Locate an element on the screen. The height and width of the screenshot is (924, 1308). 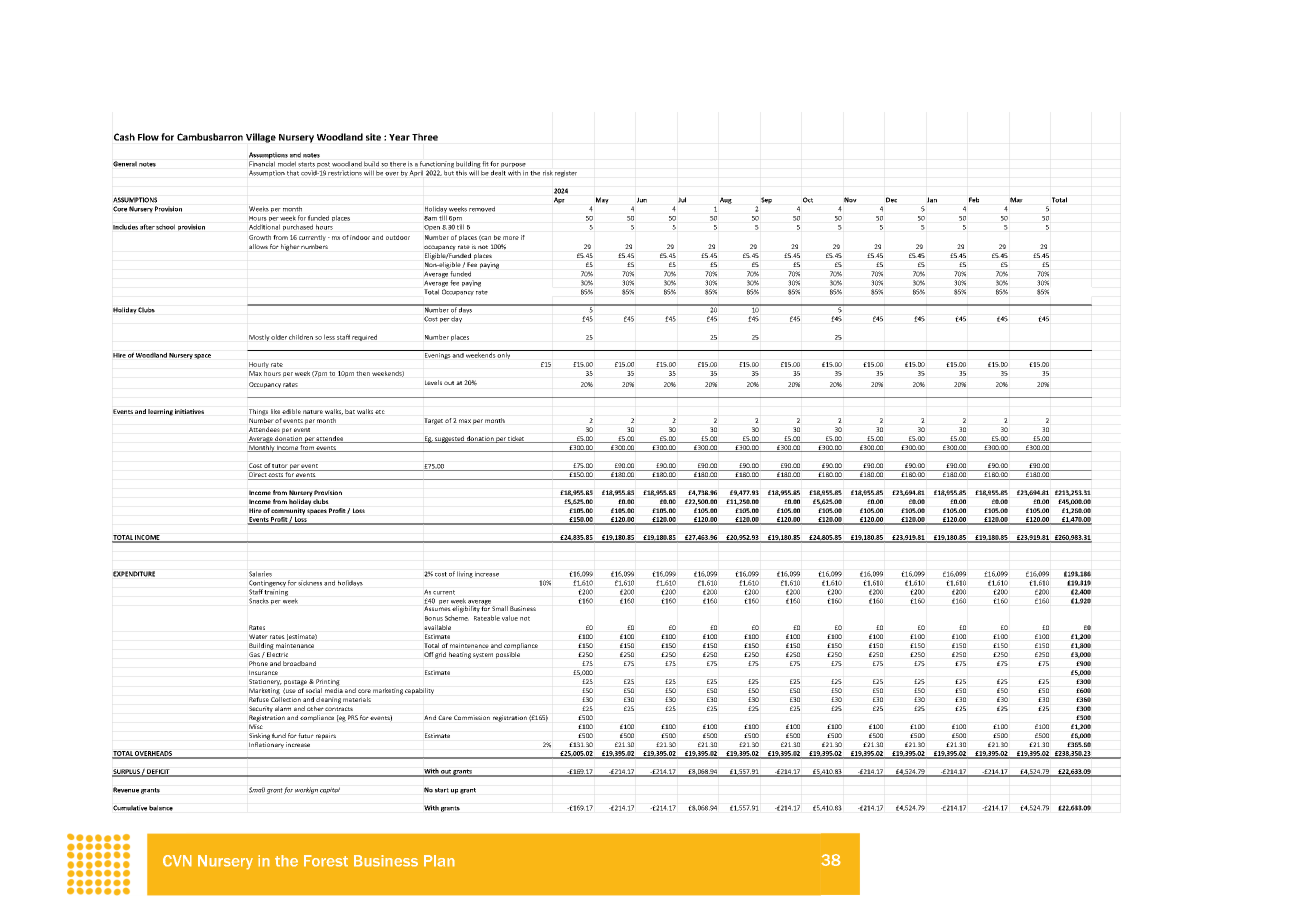
value is located at coordinates (510, 618).
